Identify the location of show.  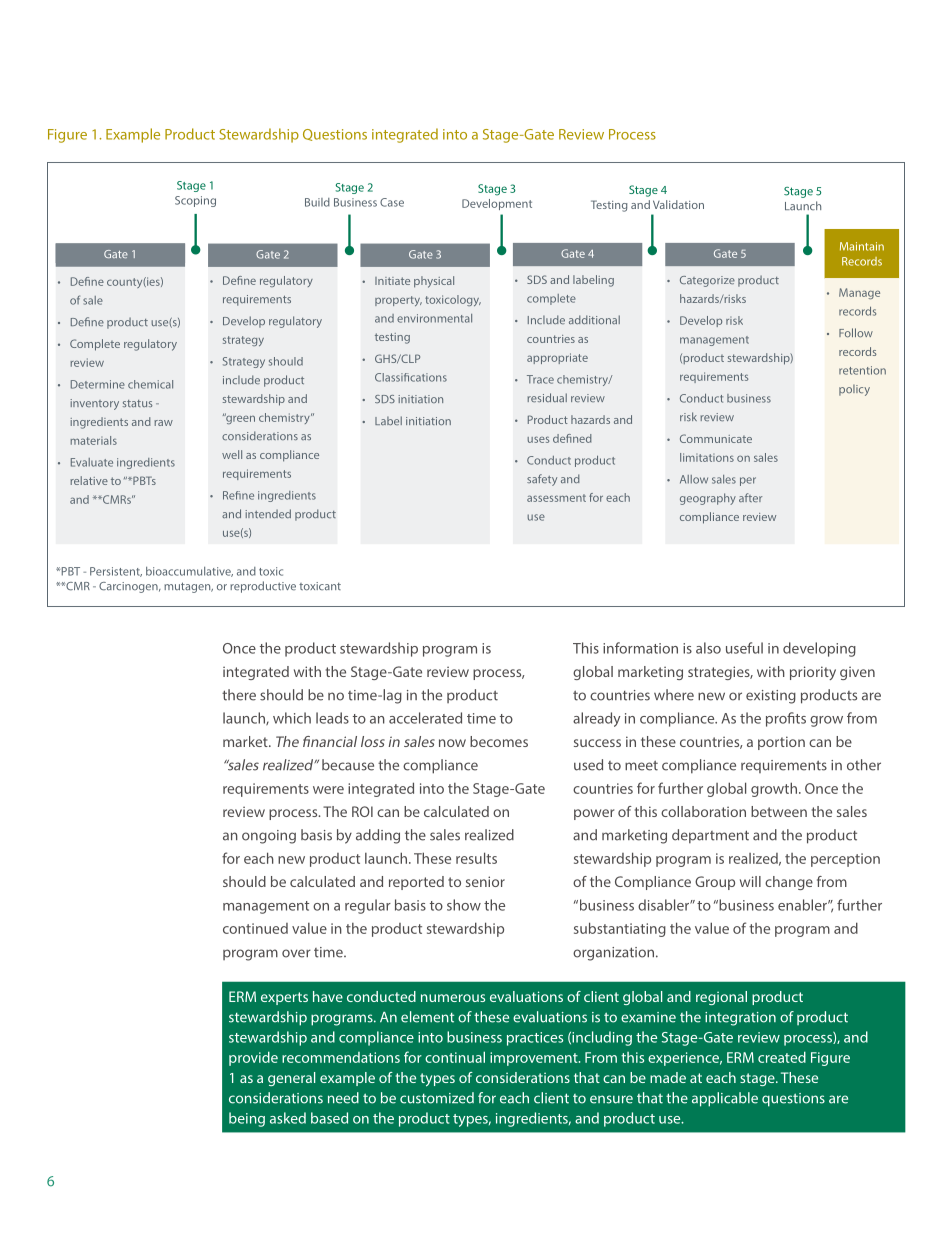
(464, 905).
